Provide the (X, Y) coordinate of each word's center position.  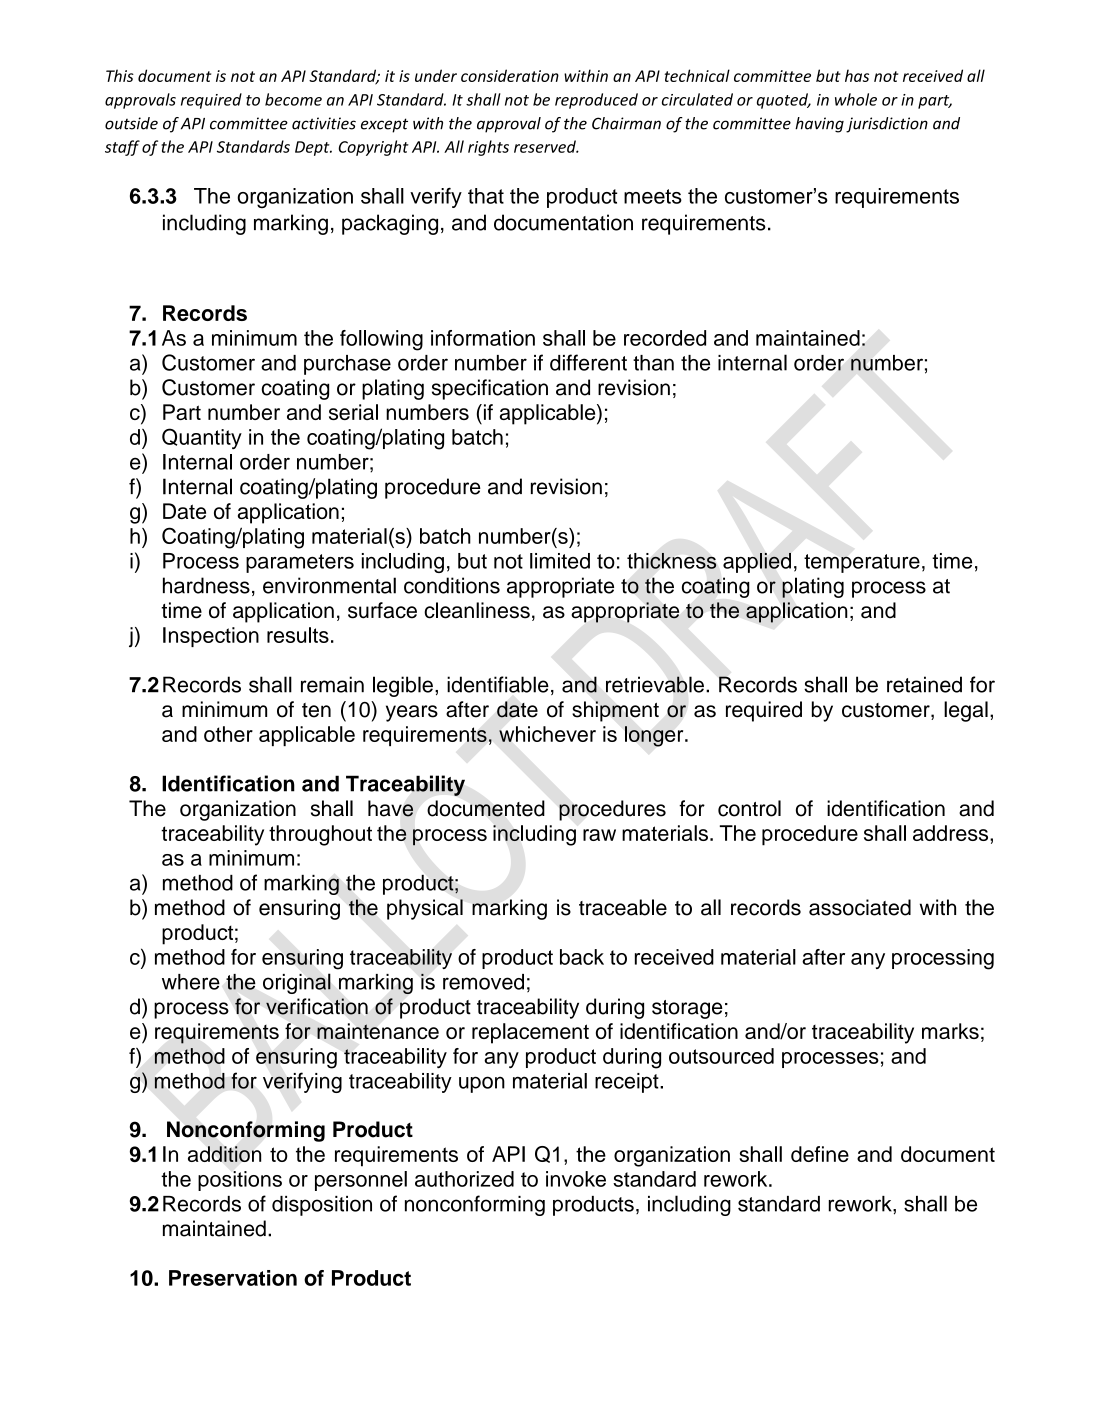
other (228, 734)
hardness (206, 585)
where (191, 982)
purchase (347, 365)
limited (560, 561)
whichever (547, 734)
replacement (530, 1033)
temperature (862, 563)
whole (856, 99)
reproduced (596, 101)
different (588, 362)
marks (950, 1031)
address (952, 833)
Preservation (233, 1278)
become (293, 99)
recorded (665, 338)
